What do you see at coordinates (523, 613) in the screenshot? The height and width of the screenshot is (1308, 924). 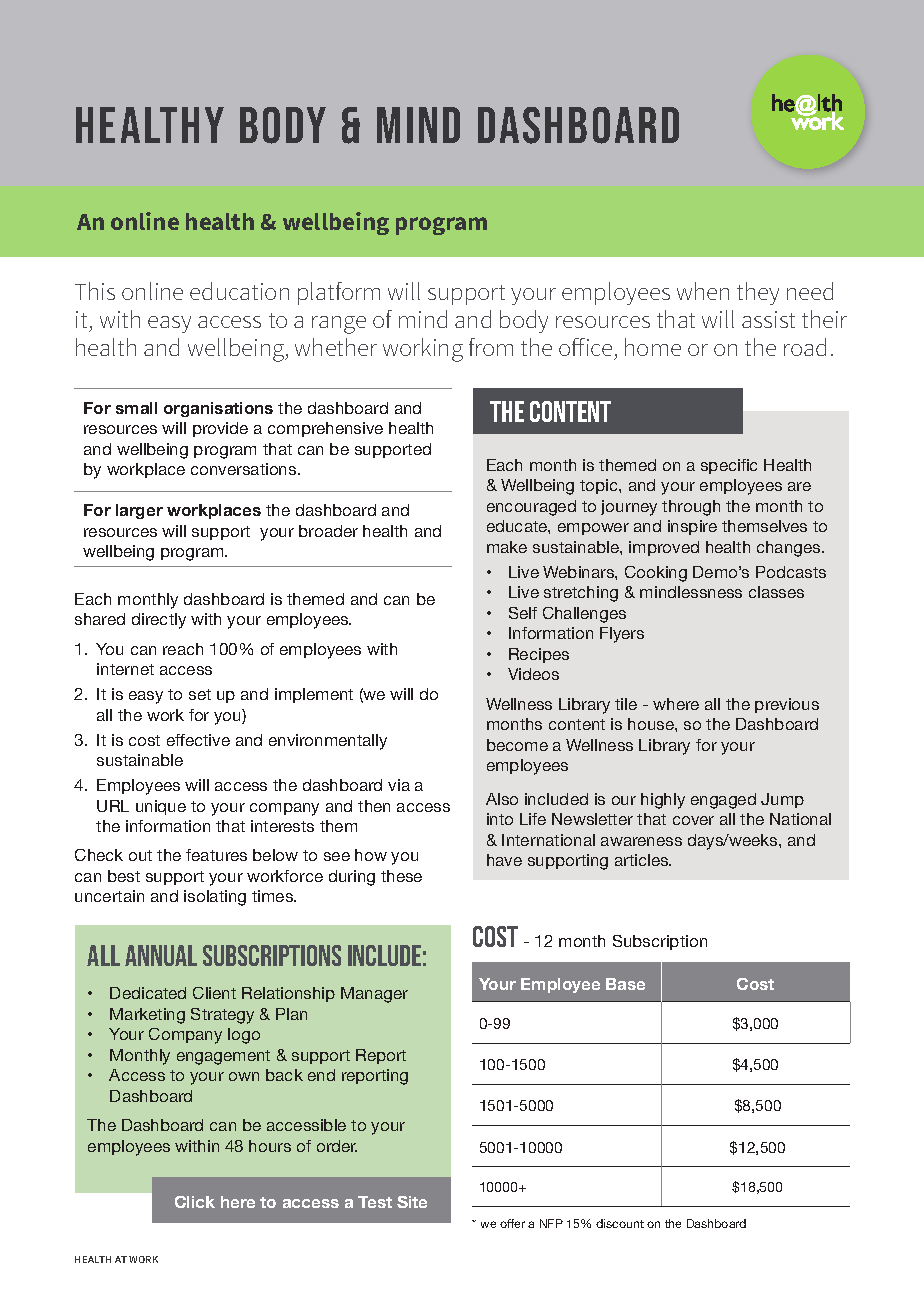 I see `Self` at bounding box center [523, 613].
